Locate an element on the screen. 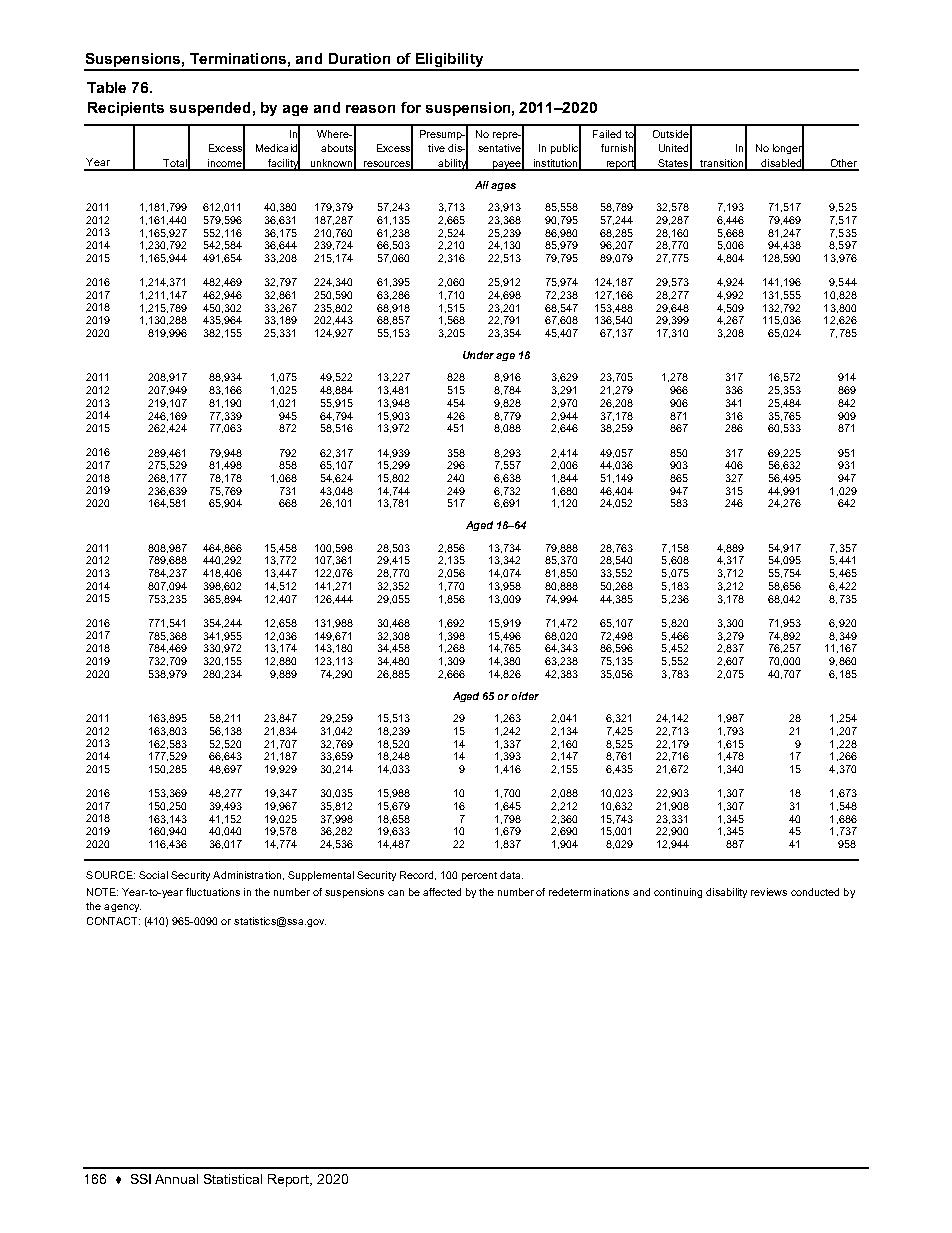  suspended is located at coordinates (210, 109).
